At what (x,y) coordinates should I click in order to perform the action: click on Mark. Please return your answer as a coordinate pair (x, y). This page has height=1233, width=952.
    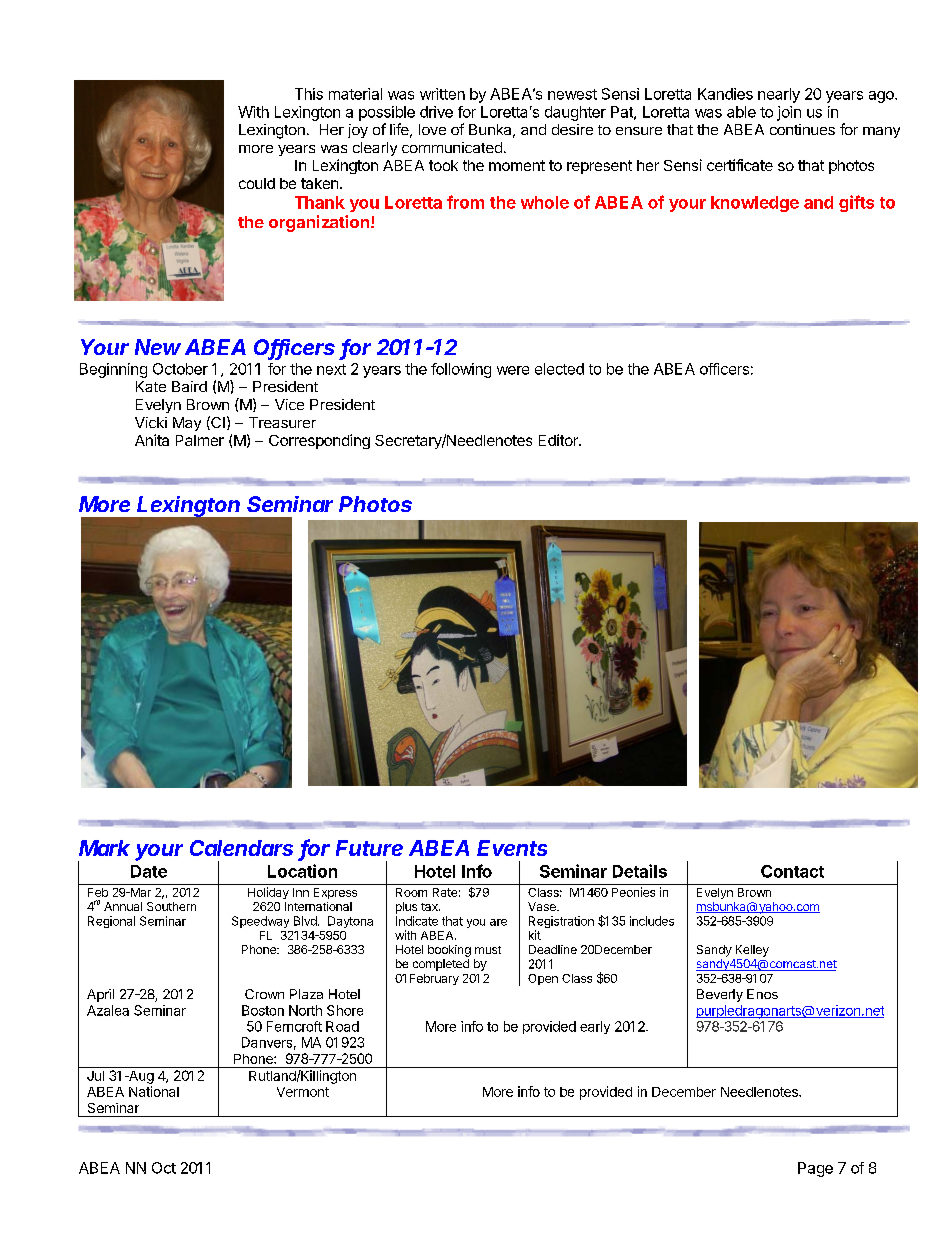
    Looking at the image, I should click on (104, 848).
